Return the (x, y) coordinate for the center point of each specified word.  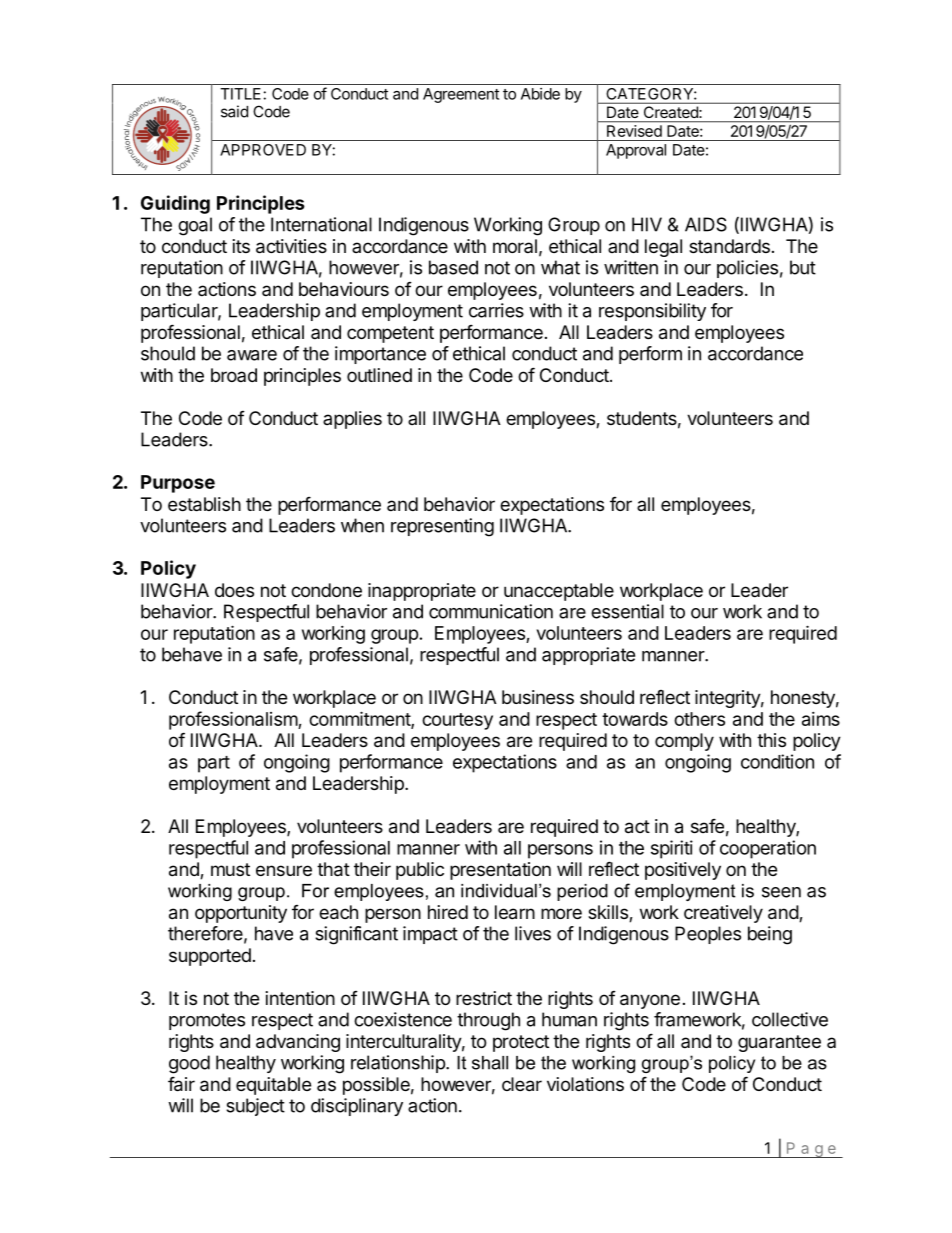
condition (777, 761)
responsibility (652, 312)
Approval (636, 151)
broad (234, 375)
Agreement (461, 95)
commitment (360, 720)
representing (442, 527)
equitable (273, 1086)
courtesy (457, 721)
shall (490, 1063)
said (234, 111)
